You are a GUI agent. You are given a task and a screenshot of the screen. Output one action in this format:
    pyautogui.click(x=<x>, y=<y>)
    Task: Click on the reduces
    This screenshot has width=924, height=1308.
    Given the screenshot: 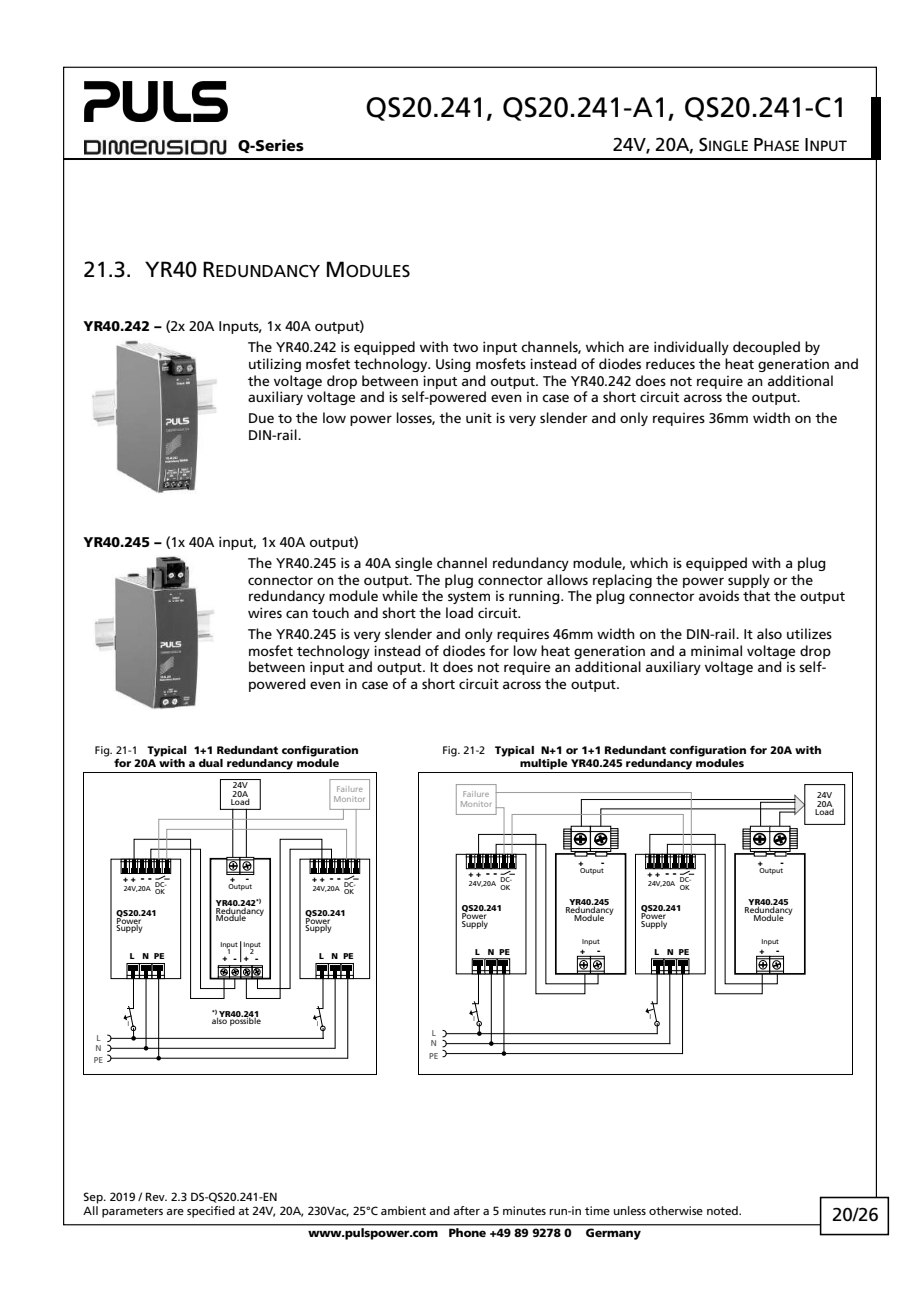 What is the action you would take?
    pyautogui.click(x=670, y=363)
